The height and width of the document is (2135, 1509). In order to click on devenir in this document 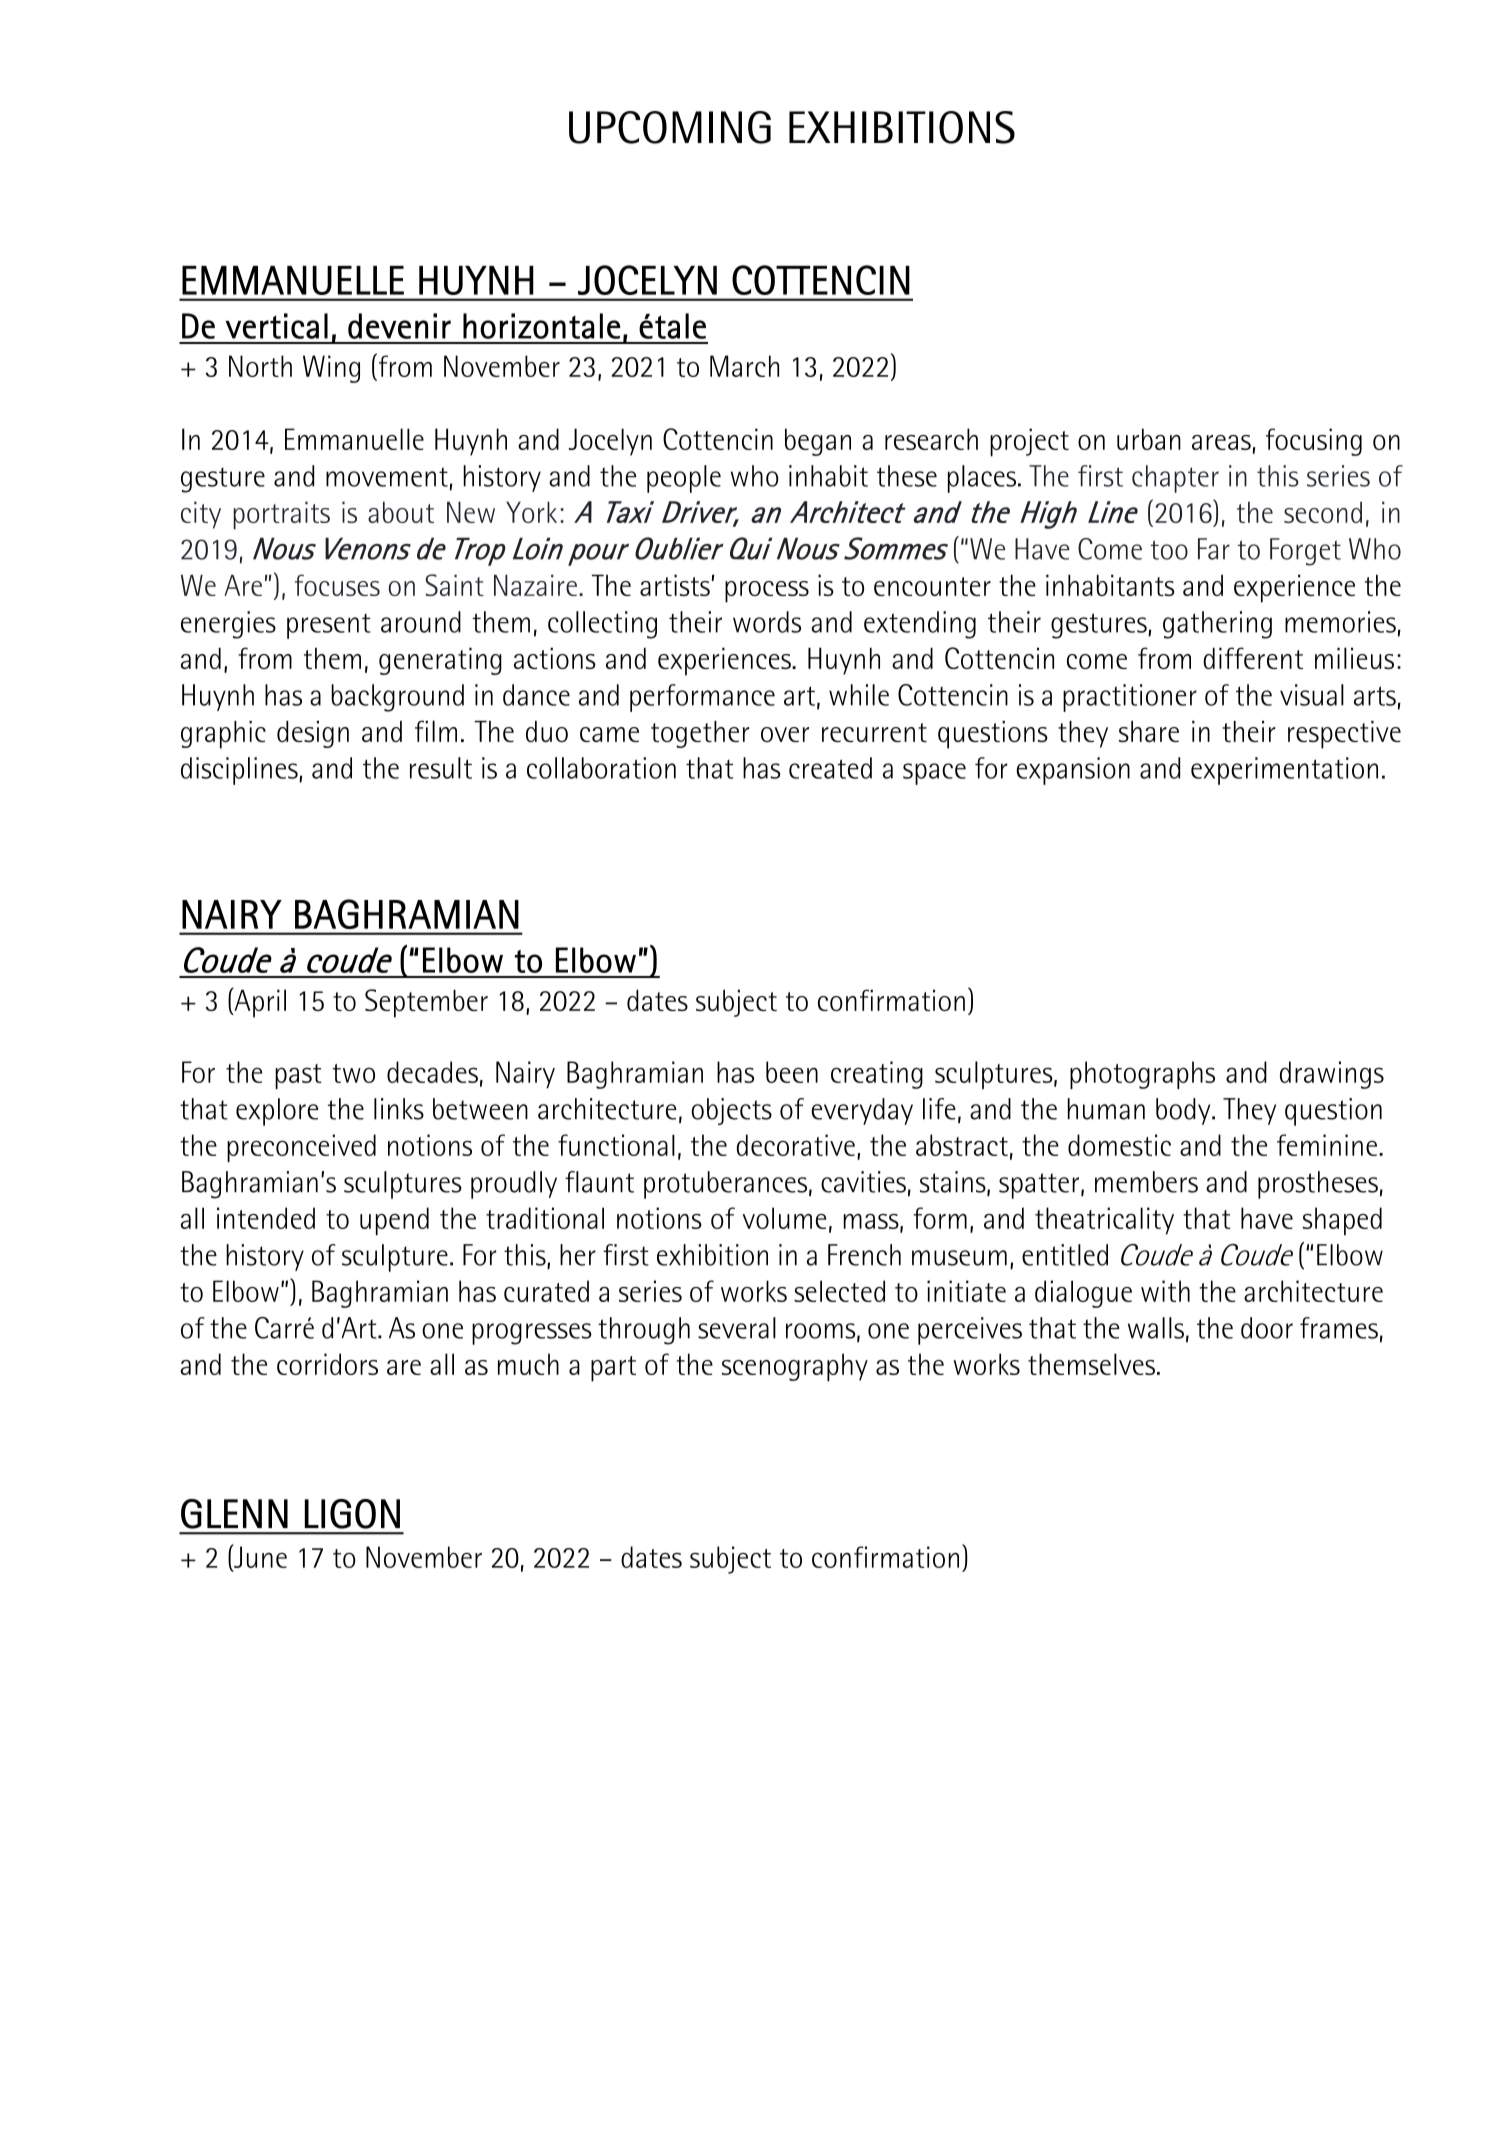, I will do `click(399, 326)`.
